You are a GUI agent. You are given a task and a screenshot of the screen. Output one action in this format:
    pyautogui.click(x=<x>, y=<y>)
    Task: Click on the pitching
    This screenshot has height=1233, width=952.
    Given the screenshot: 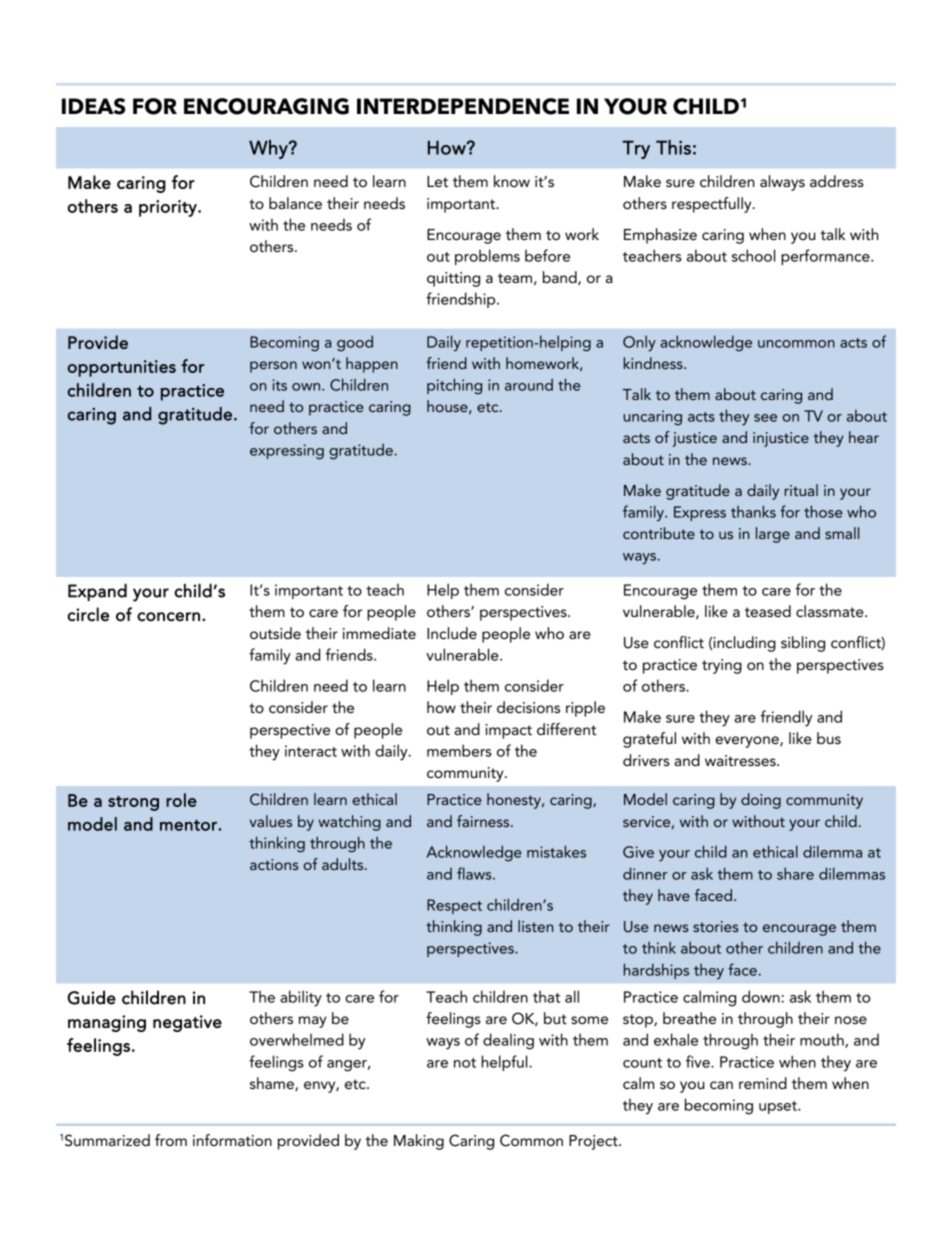 What is the action you would take?
    pyautogui.click(x=454, y=386)
